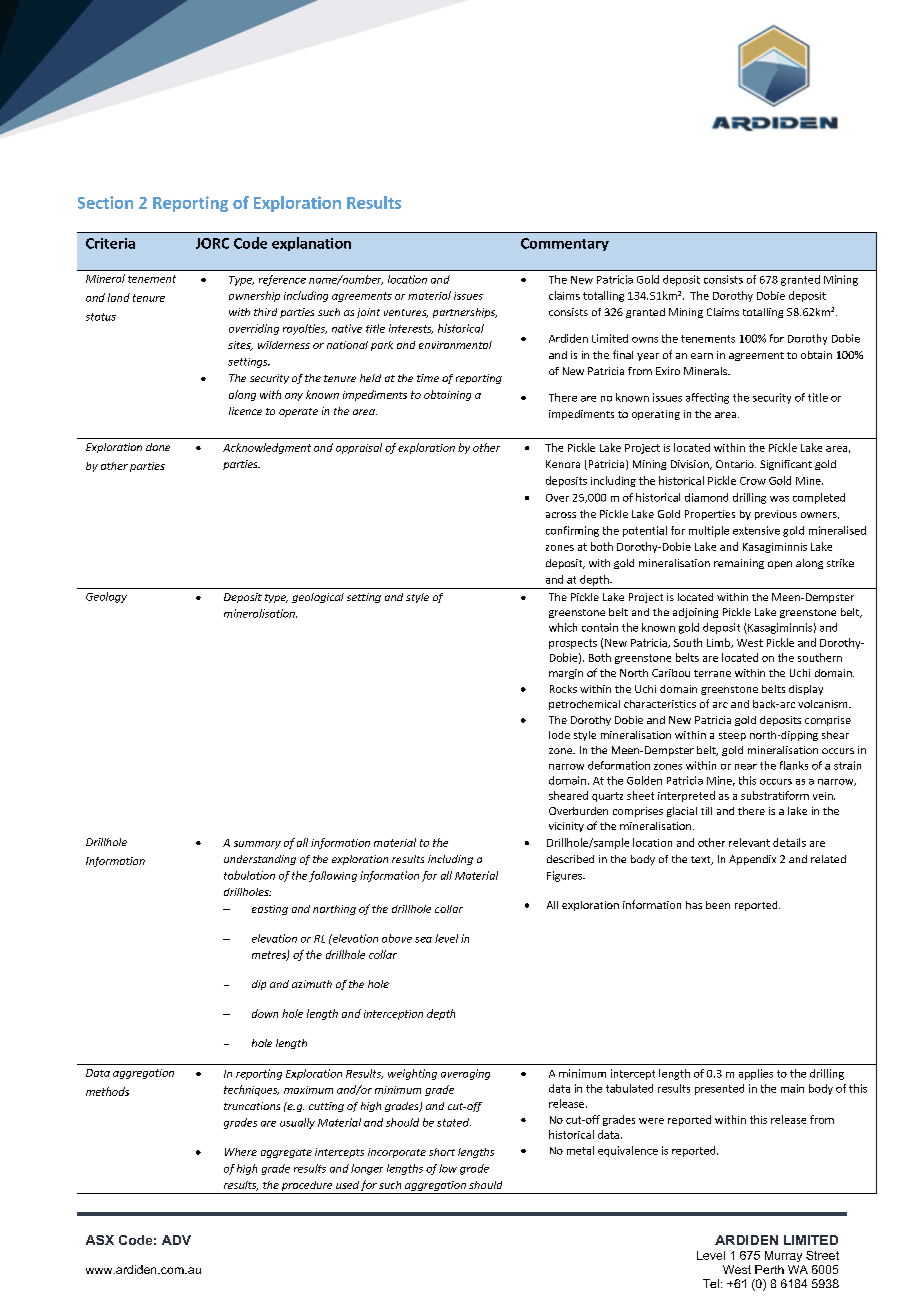 This screenshot has width=924, height=1308. I want to click on summary, so click(257, 845).
